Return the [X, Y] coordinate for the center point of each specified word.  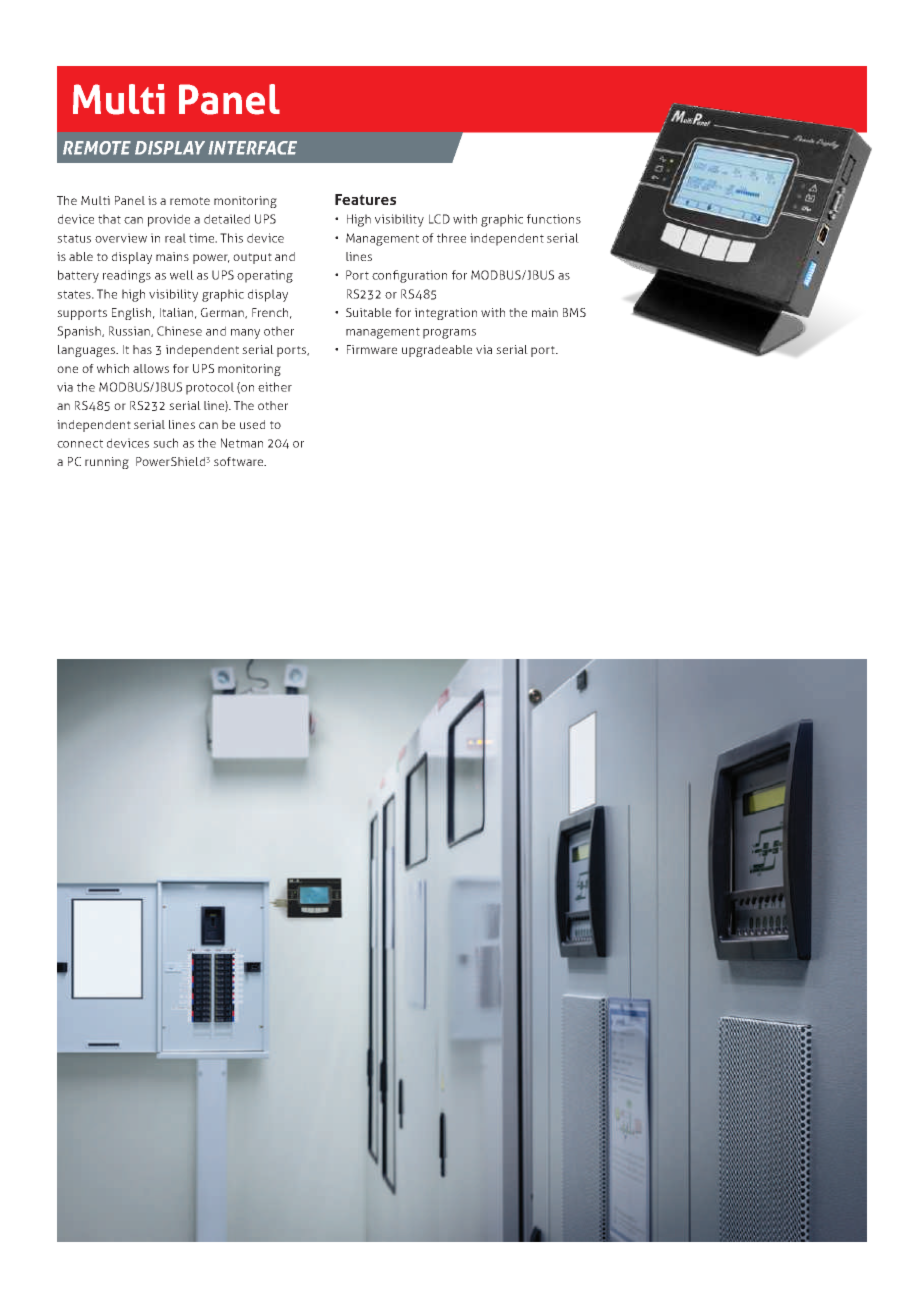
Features [365, 199]
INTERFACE [252, 148]
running [107, 463]
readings [127, 276]
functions [554, 219]
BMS [574, 312]
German [223, 313]
